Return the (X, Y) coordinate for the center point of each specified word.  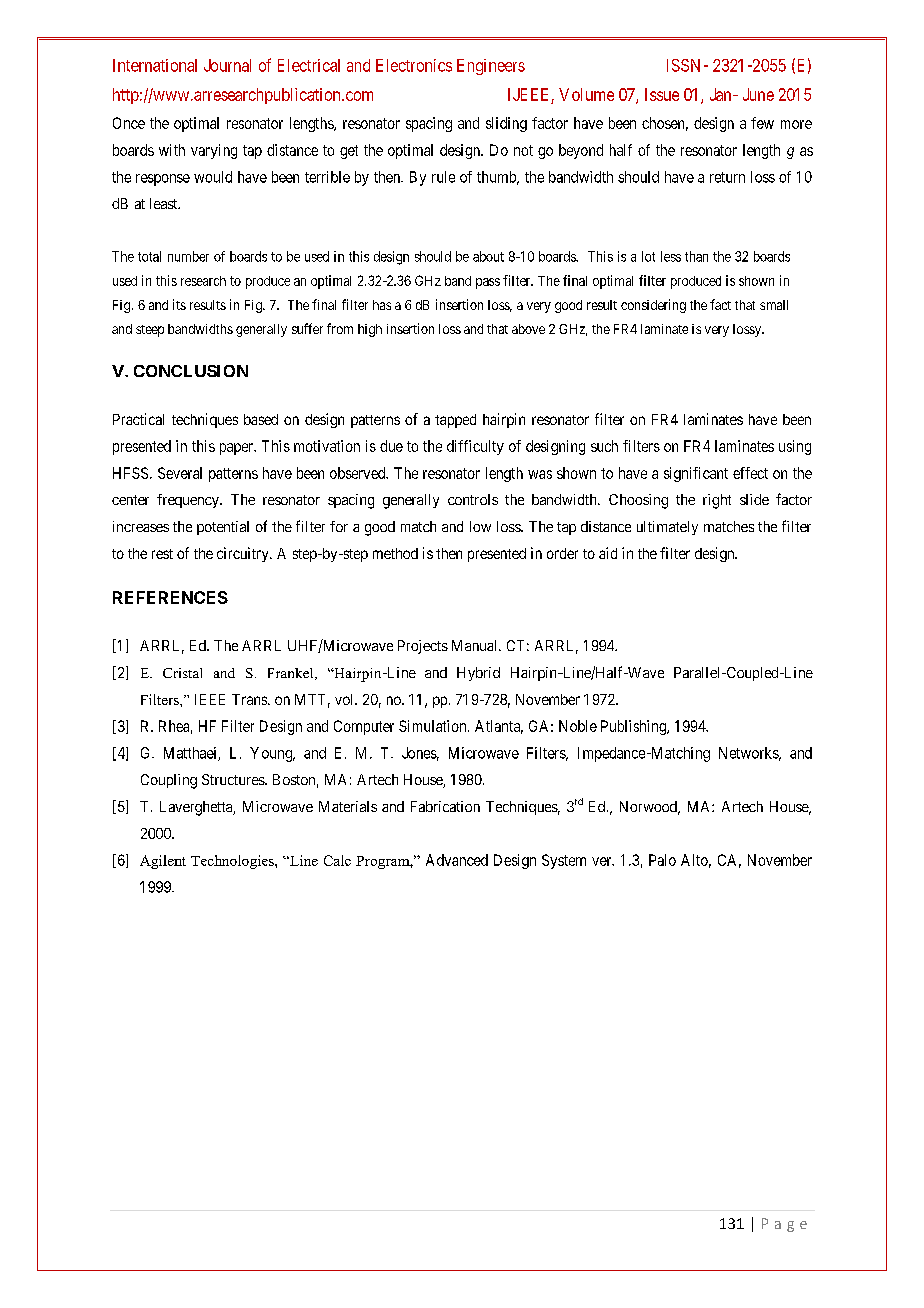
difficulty (475, 447)
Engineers (491, 67)
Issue (662, 94)
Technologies (233, 862)
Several (180, 473)
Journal (227, 65)
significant (696, 474)
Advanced (457, 860)
